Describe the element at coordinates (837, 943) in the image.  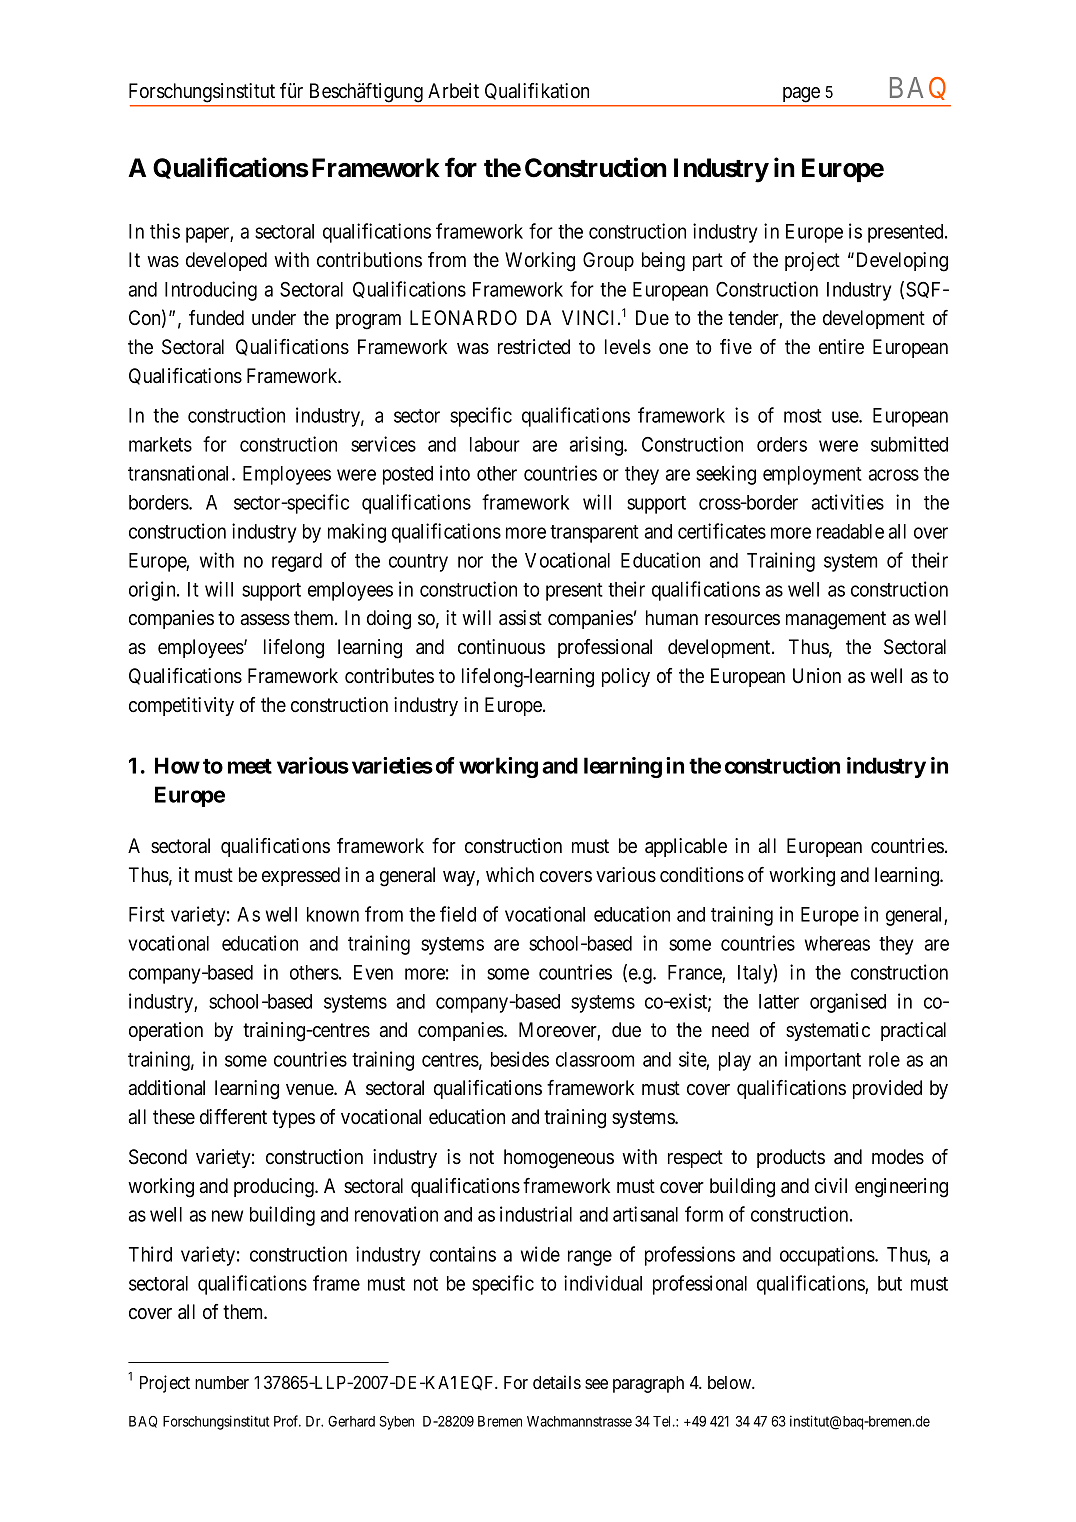
I see `whereas` at that location.
